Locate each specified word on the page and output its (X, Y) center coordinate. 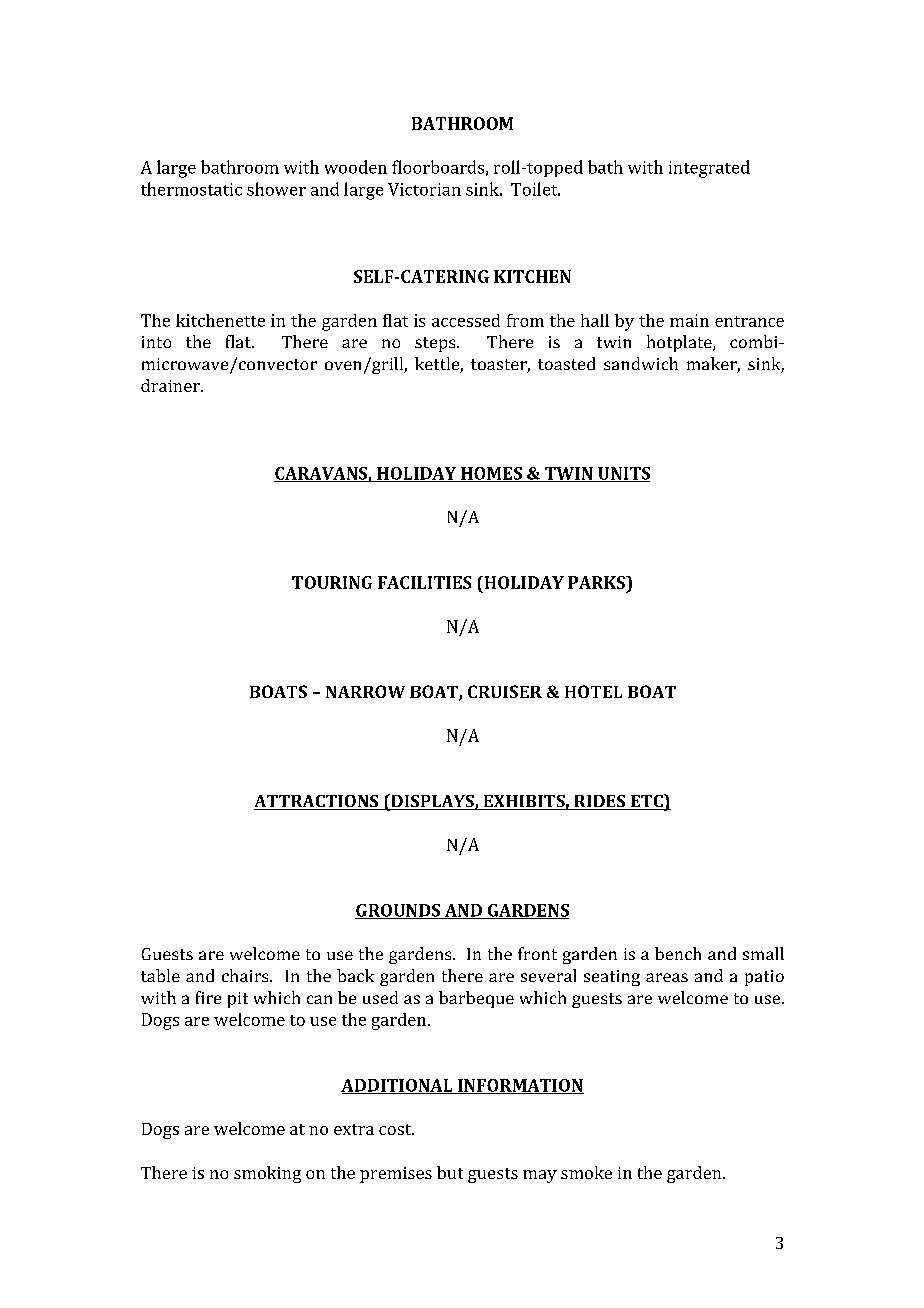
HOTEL (593, 691)
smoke (586, 1172)
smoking (267, 1174)
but (450, 1172)
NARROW (365, 691)
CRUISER (505, 691)
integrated (709, 169)
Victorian (424, 189)
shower (276, 189)
